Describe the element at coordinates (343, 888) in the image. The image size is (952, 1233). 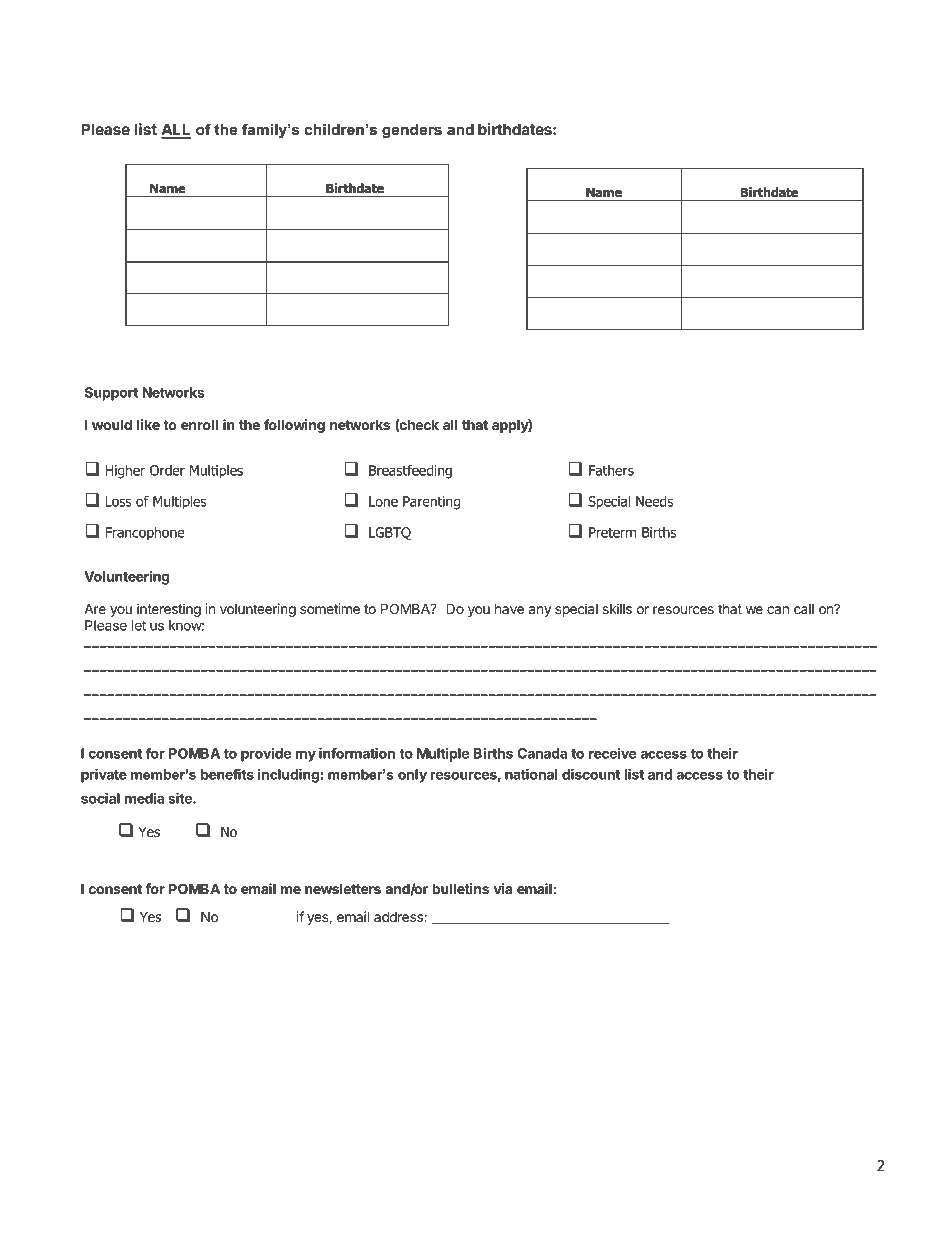
I see `newsletters` at that location.
